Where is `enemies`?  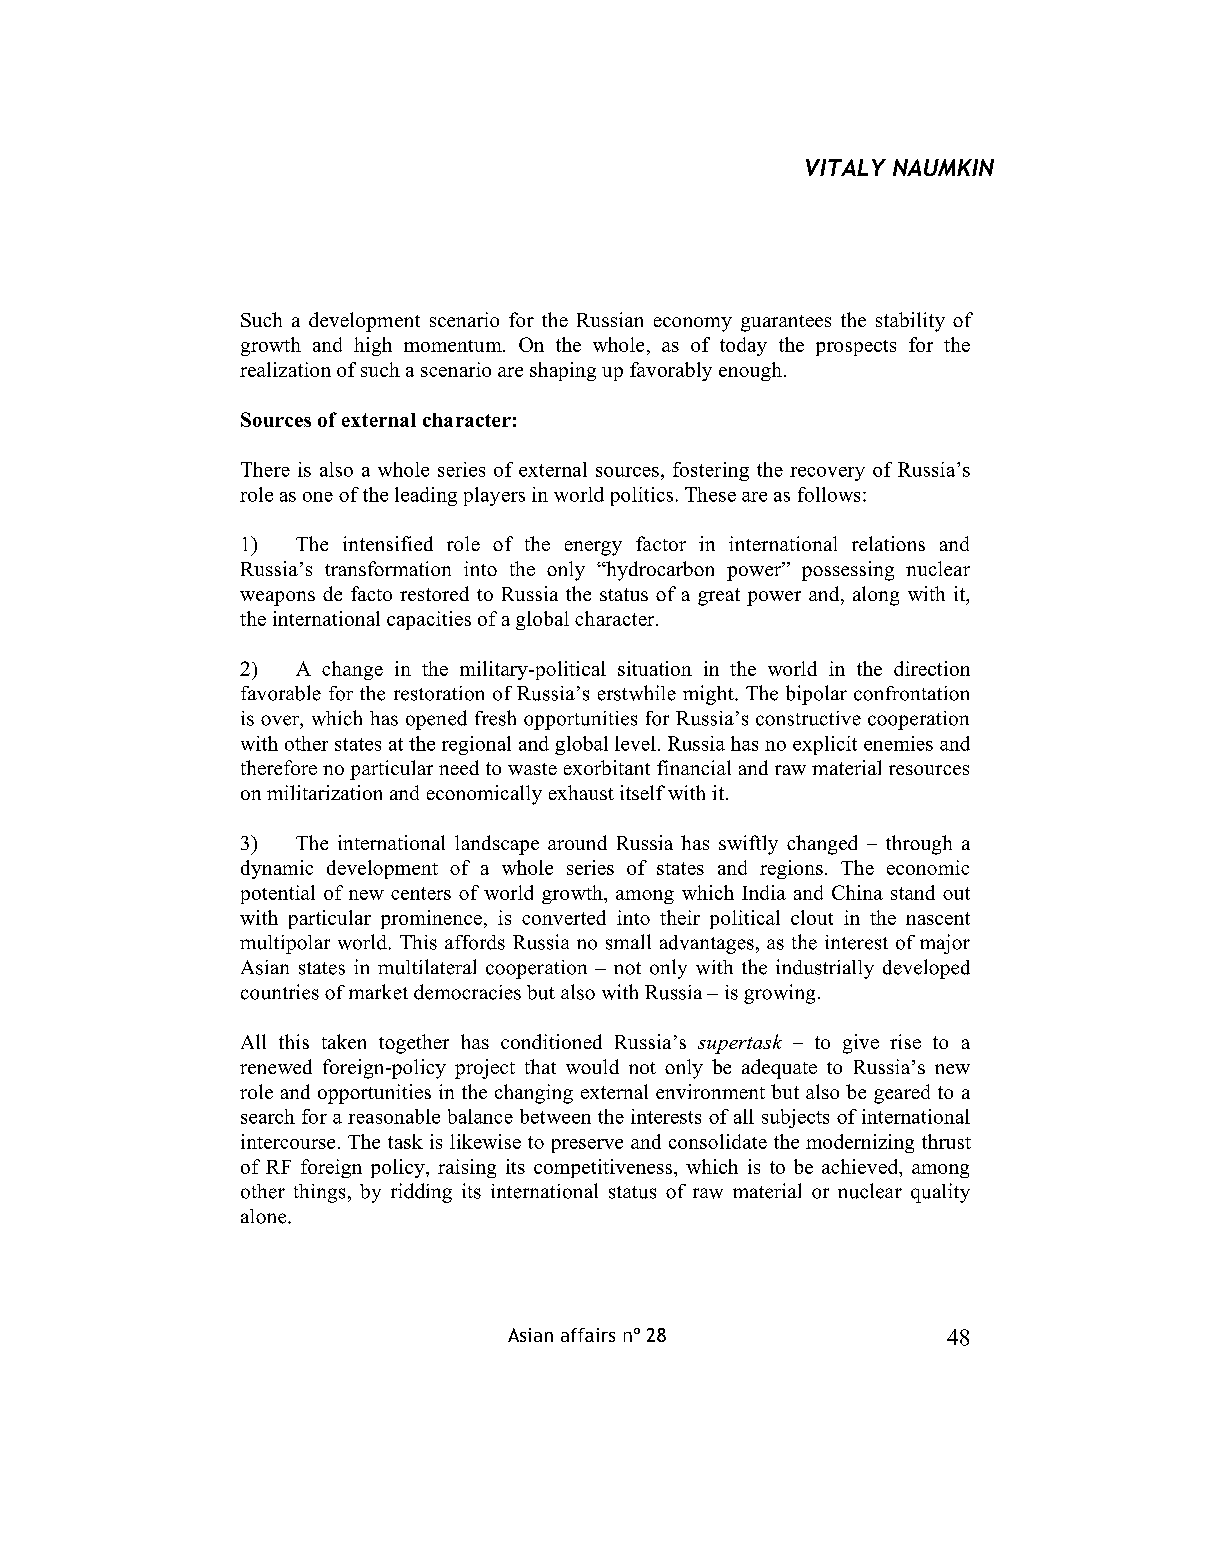
enemies is located at coordinates (898, 743).
